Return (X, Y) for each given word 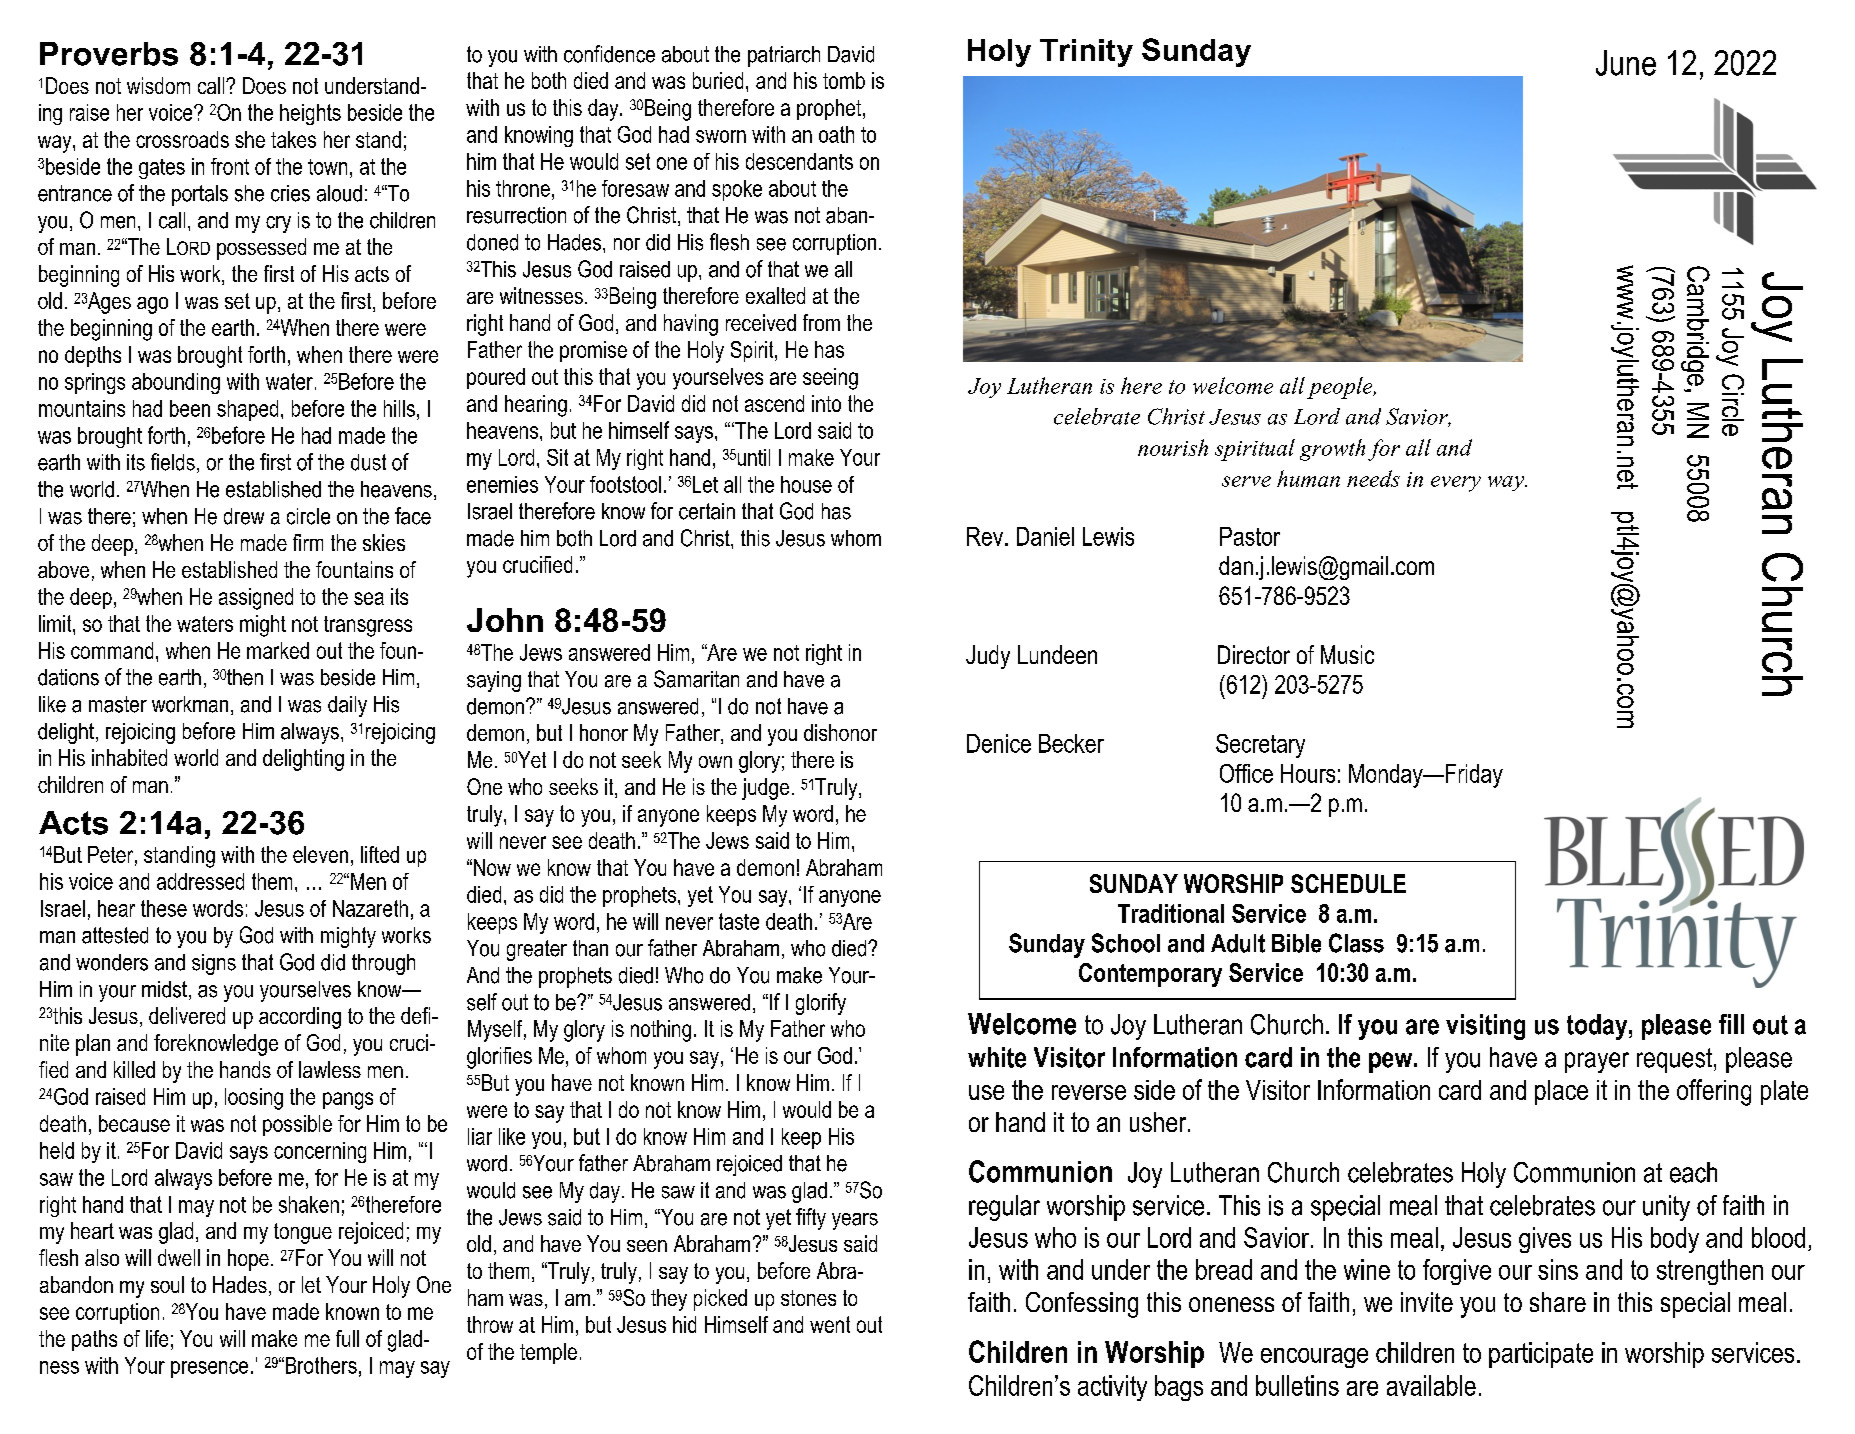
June (1626, 63)
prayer (1597, 1062)
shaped (247, 410)
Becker (1071, 743)
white (997, 1057)
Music (1347, 654)
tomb (844, 80)
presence (209, 1369)
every (1456, 484)
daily (347, 706)
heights (310, 114)
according (300, 1018)
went (830, 1324)
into (826, 403)
